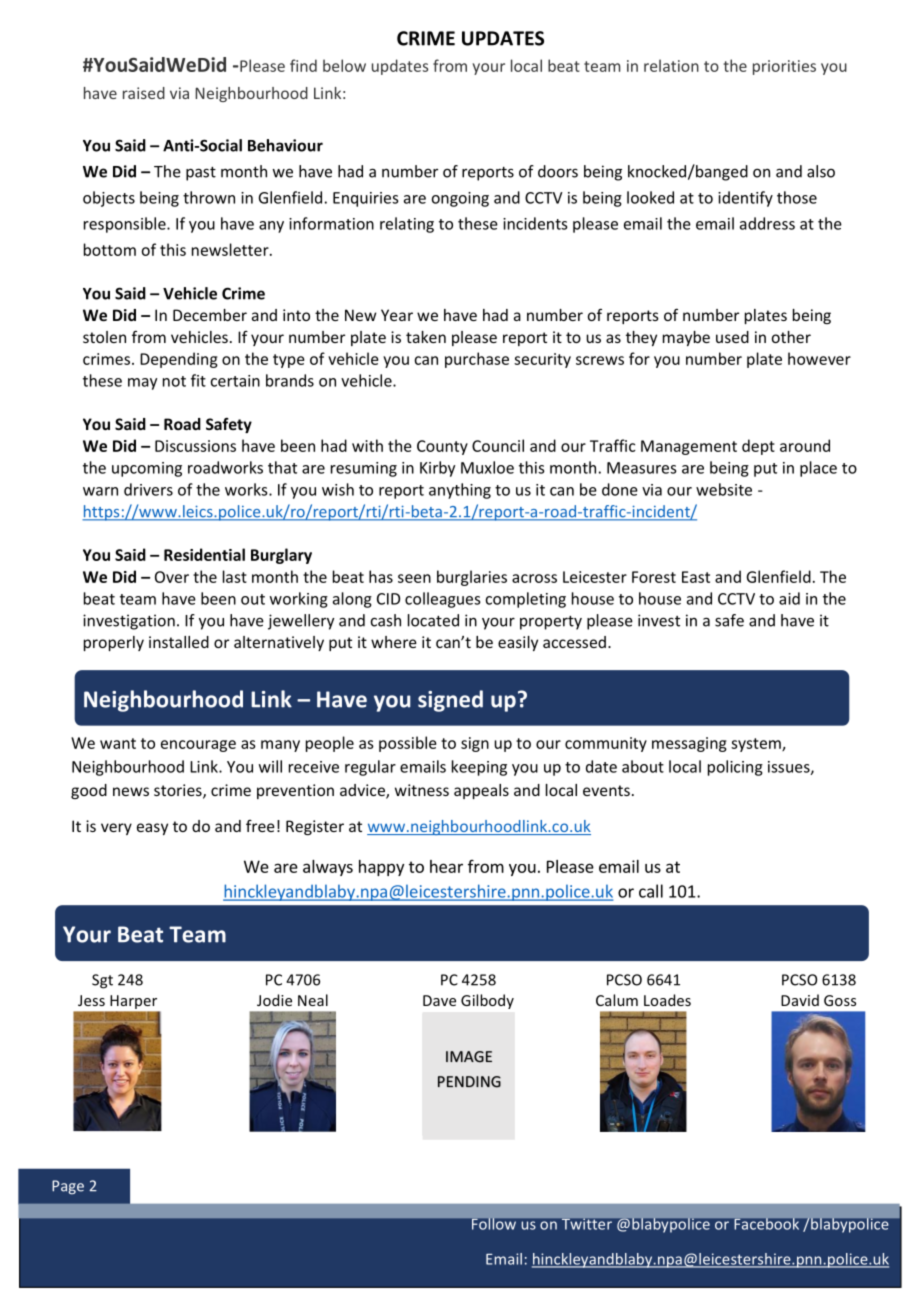 This page has height=1308, width=924. What do you see at coordinates (494, 1224) in the page?
I see `Follow` at bounding box center [494, 1224].
